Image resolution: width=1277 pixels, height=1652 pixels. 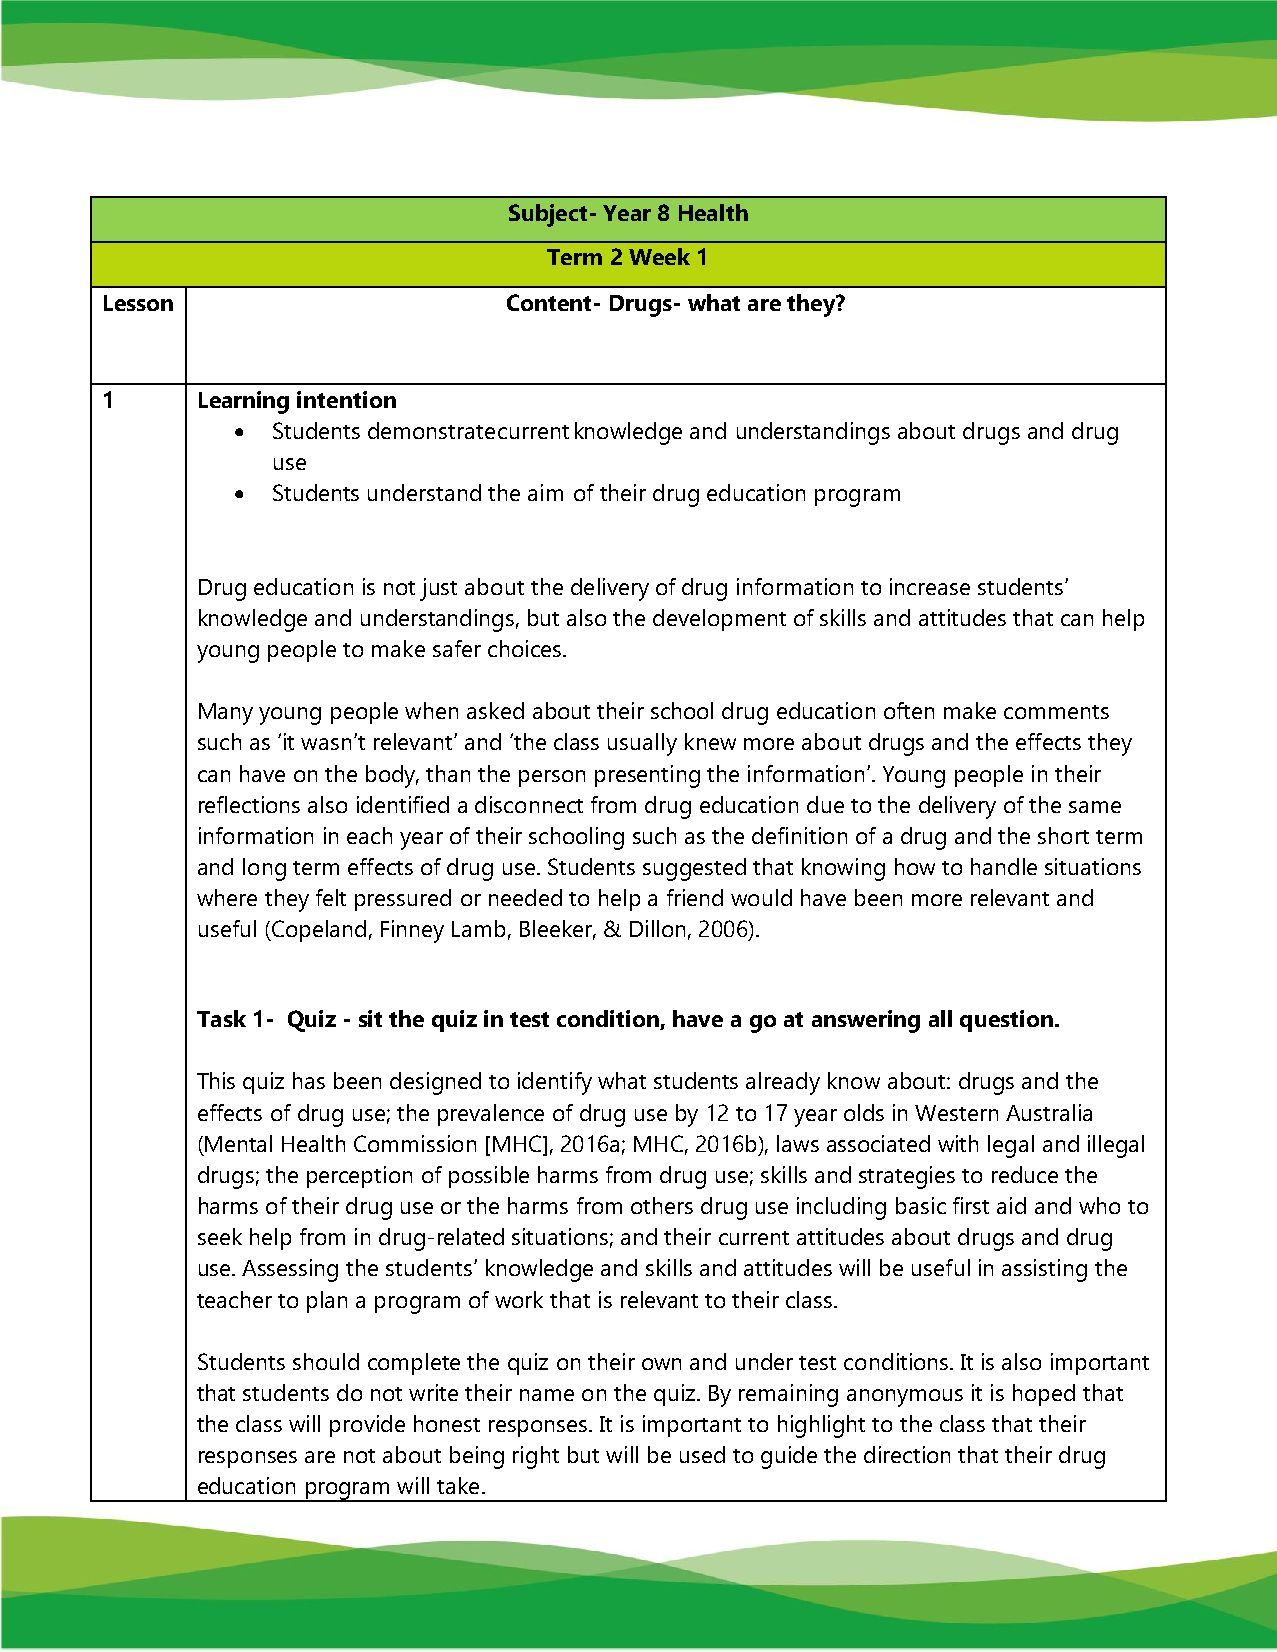 What do you see at coordinates (264, 869) in the document?
I see `long` at bounding box center [264, 869].
